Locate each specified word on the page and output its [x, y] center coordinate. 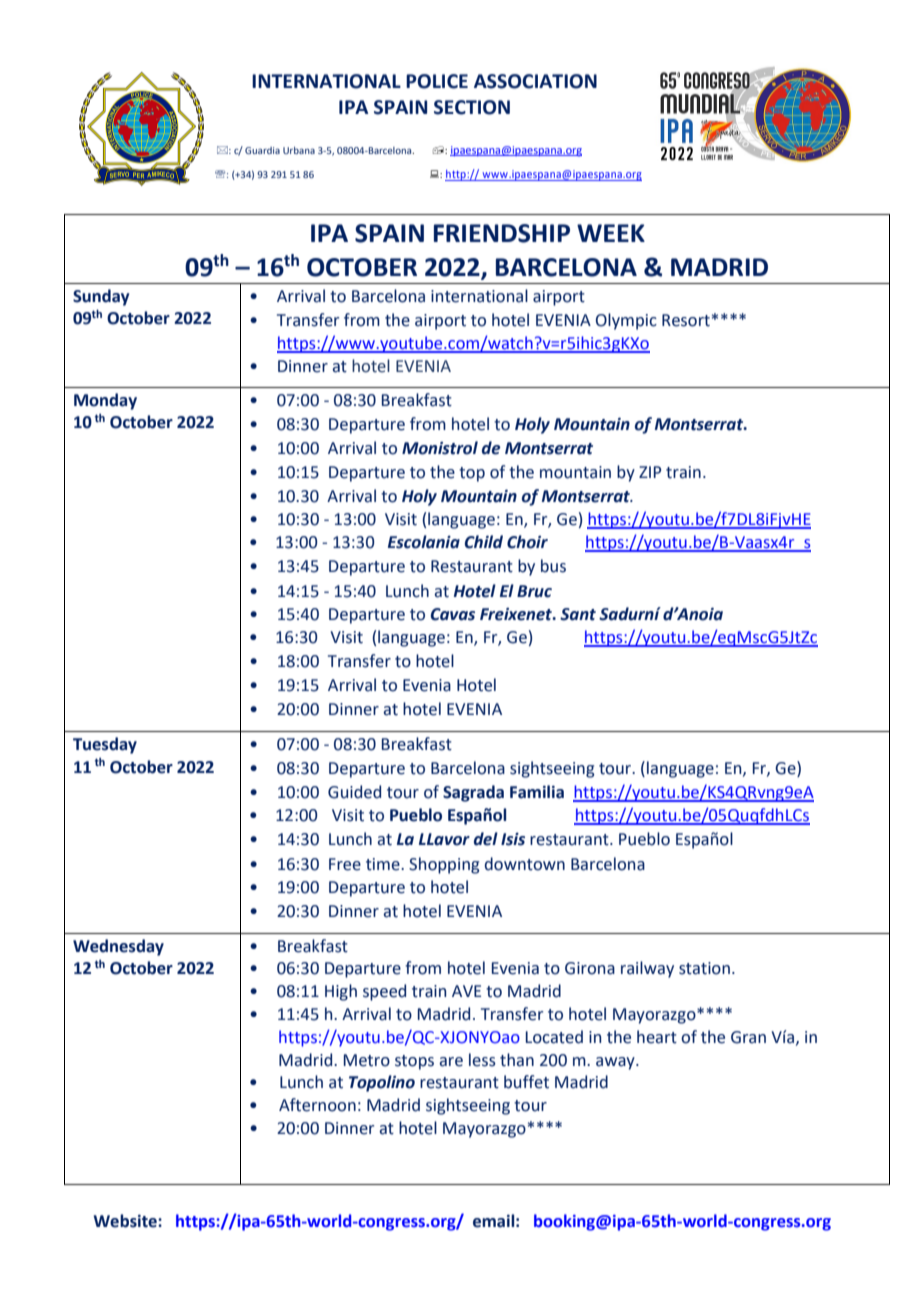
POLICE [437, 81]
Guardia [262, 150]
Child [484, 542]
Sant [578, 614]
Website [126, 1221]
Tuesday [105, 745]
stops [414, 1062]
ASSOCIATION [535, 81]
